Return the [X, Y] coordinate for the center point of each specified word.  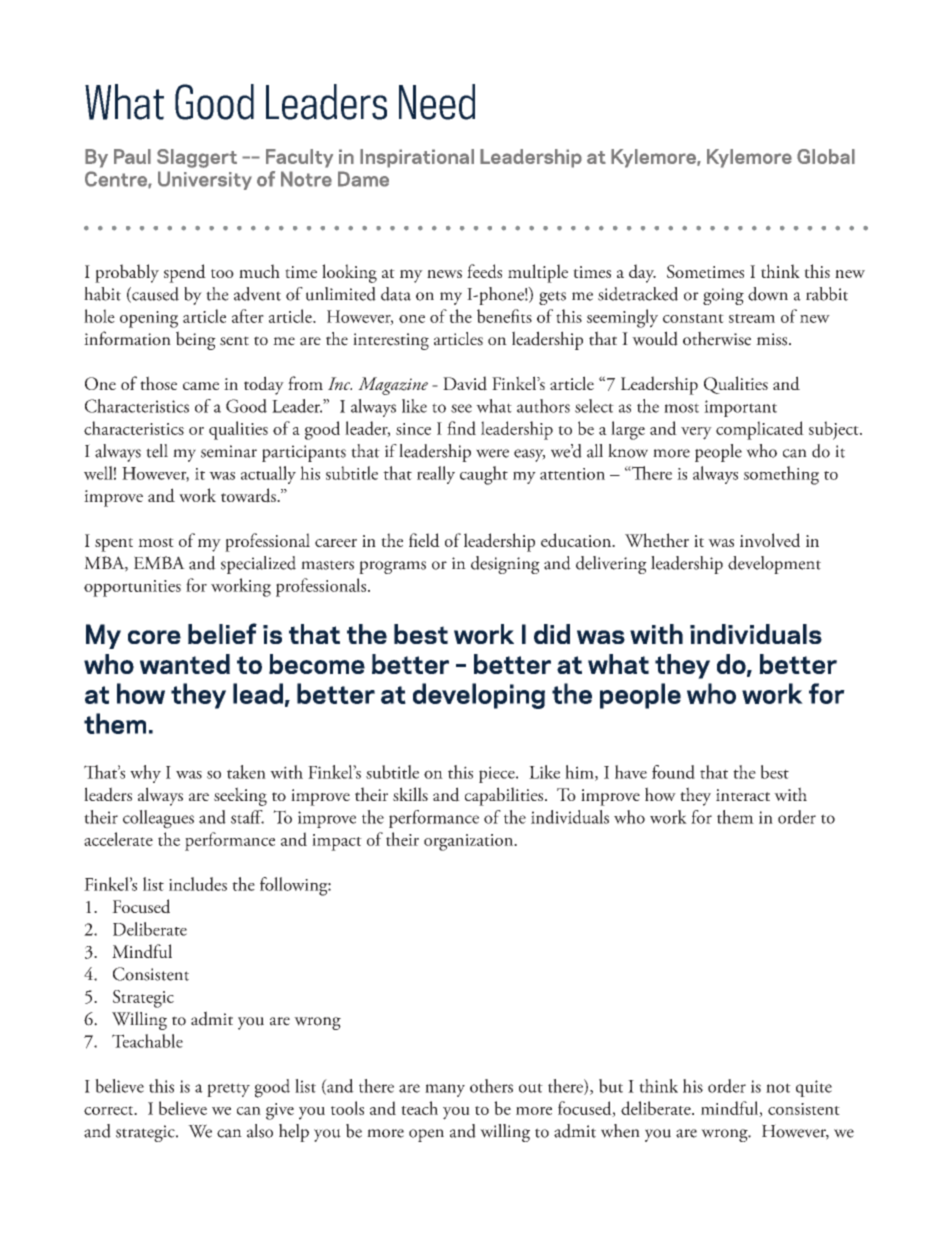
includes [198, 884]
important [740, 408]
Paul [132, 156]
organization [470, 842]
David [465, 383]
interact [743, 795]
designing [505, 565]
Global [826, 156]
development [774, 565]
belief [222, 633]
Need [437, 102]
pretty [228, 1090]
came [201, 386]
